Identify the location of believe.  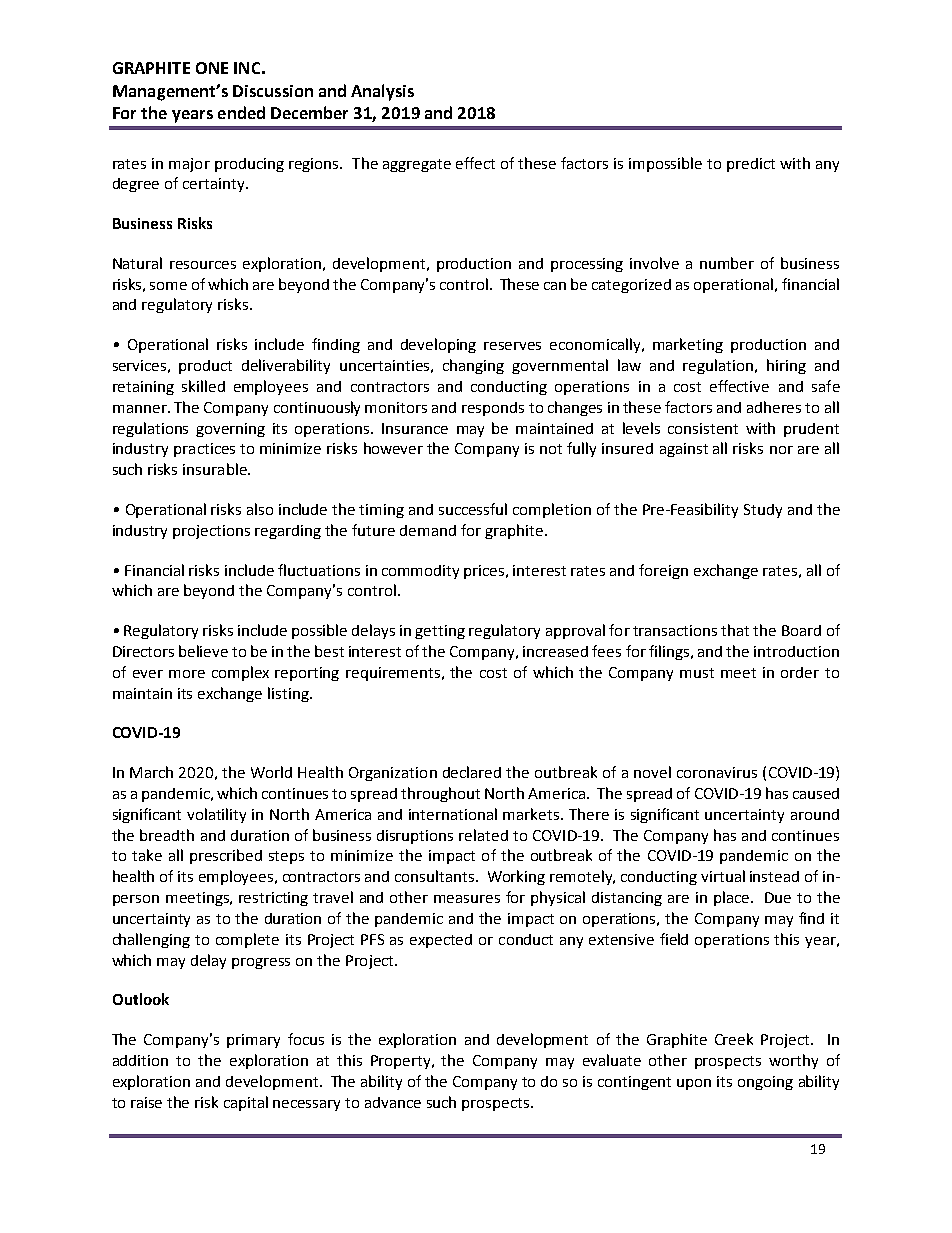
(203, 651).
